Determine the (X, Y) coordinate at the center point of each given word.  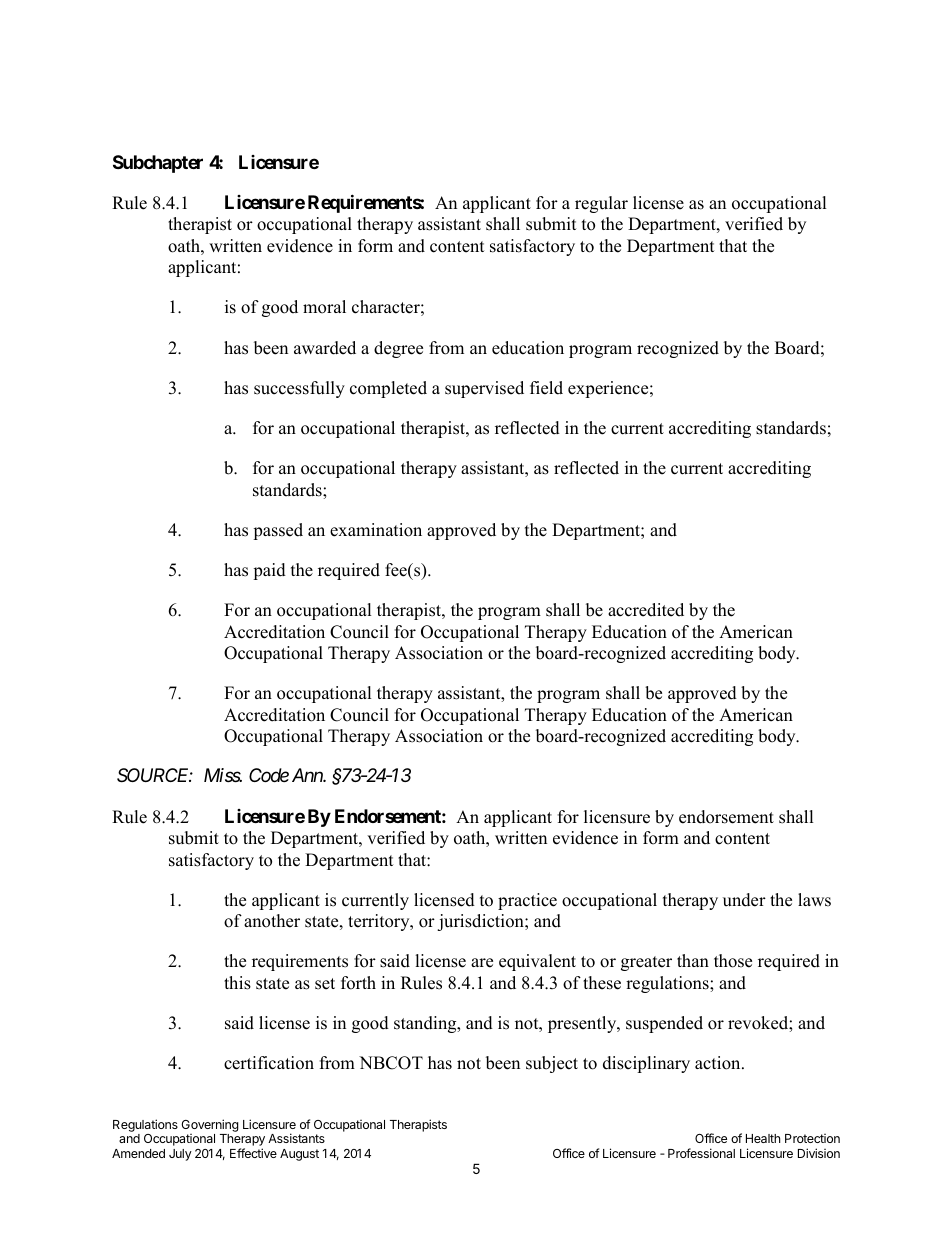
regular (601, 204)
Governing (210, 1127)
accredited (646, 610)
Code (269, 775)
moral (324, 307)
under (744, 900)
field (546, 388)
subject (552, 1064)
